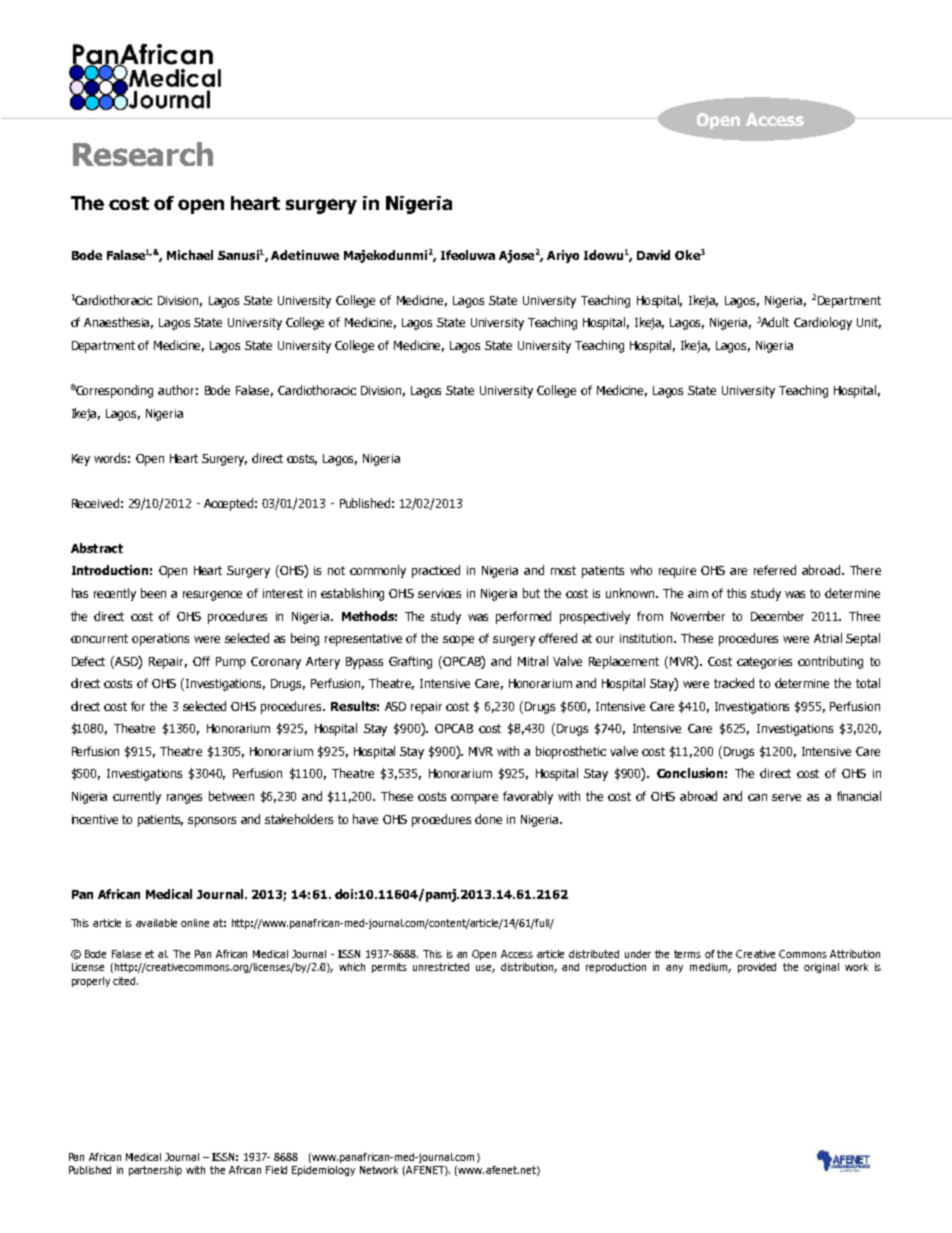 The height and width of the screenshot is (1233, 952). I want to click on available, so click(156, 923).
